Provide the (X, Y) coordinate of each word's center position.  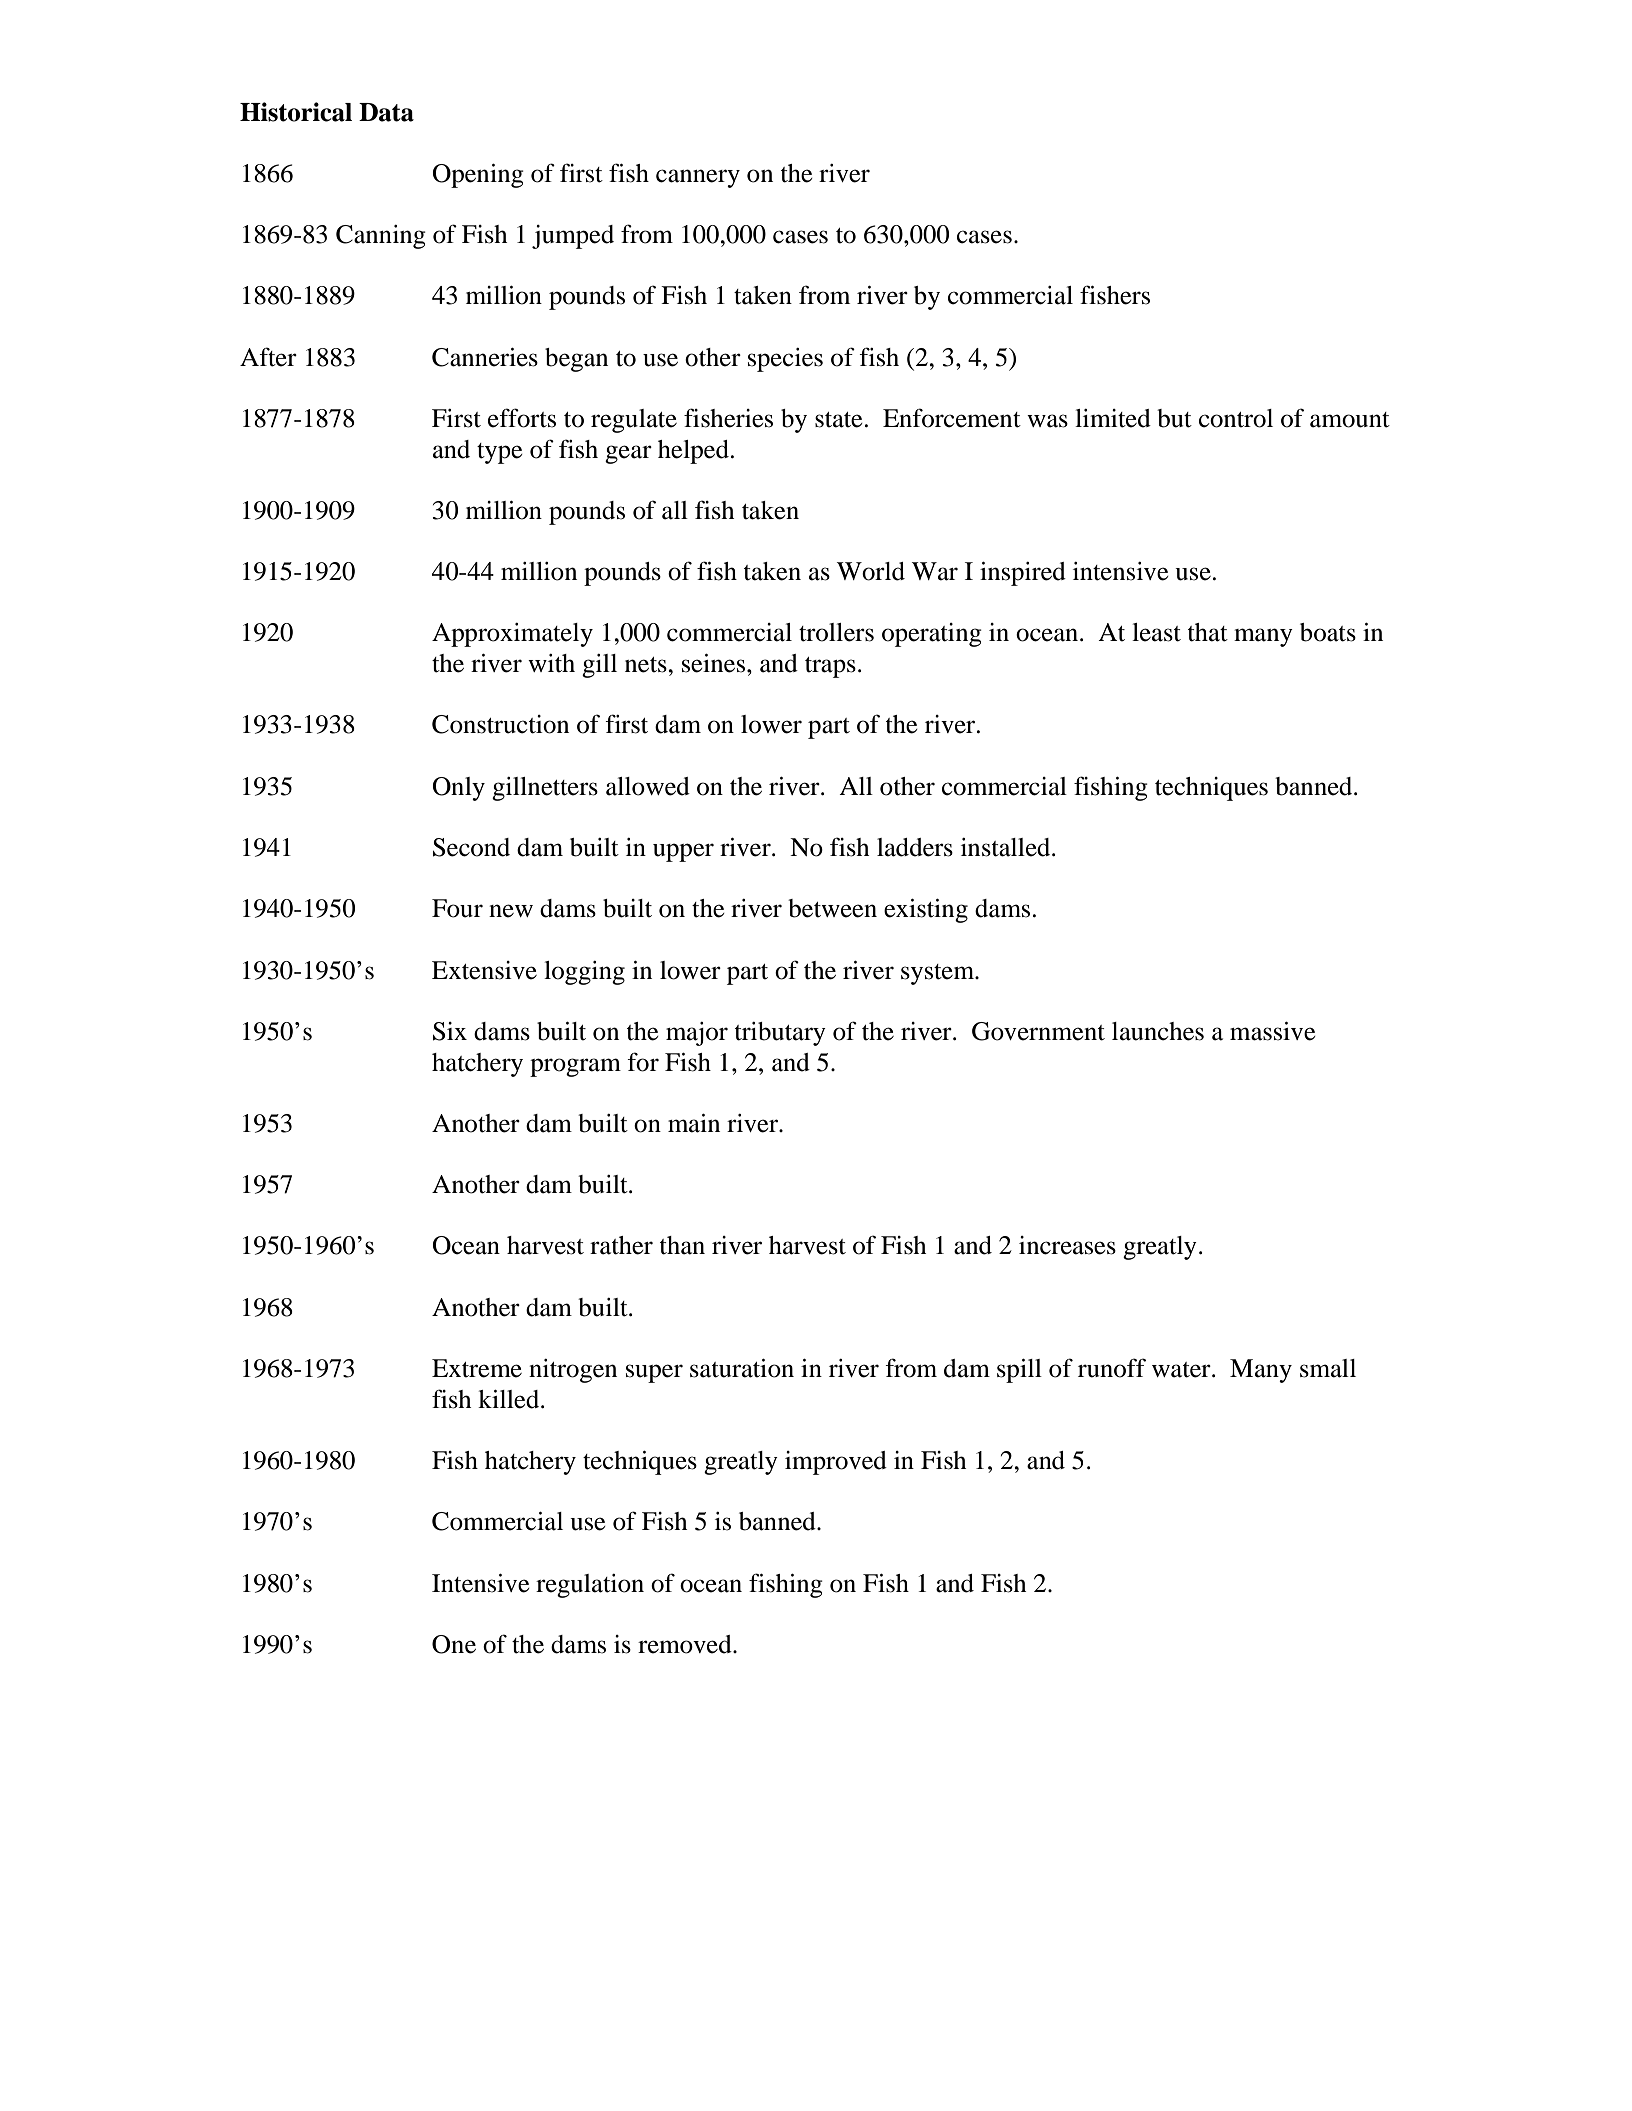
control (1236, 418)
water (1182, 1370)
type (499, 453)
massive (1272, 1031)
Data (386, 112)
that (1208, 632)
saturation (742, 1368)
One (454, 1644)
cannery (698, 178)
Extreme (477, 1368)
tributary (780, 1034)
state (838, 420)
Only (458, 789)
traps (830, 667)
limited (1113, 418)
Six (450, 1031)
